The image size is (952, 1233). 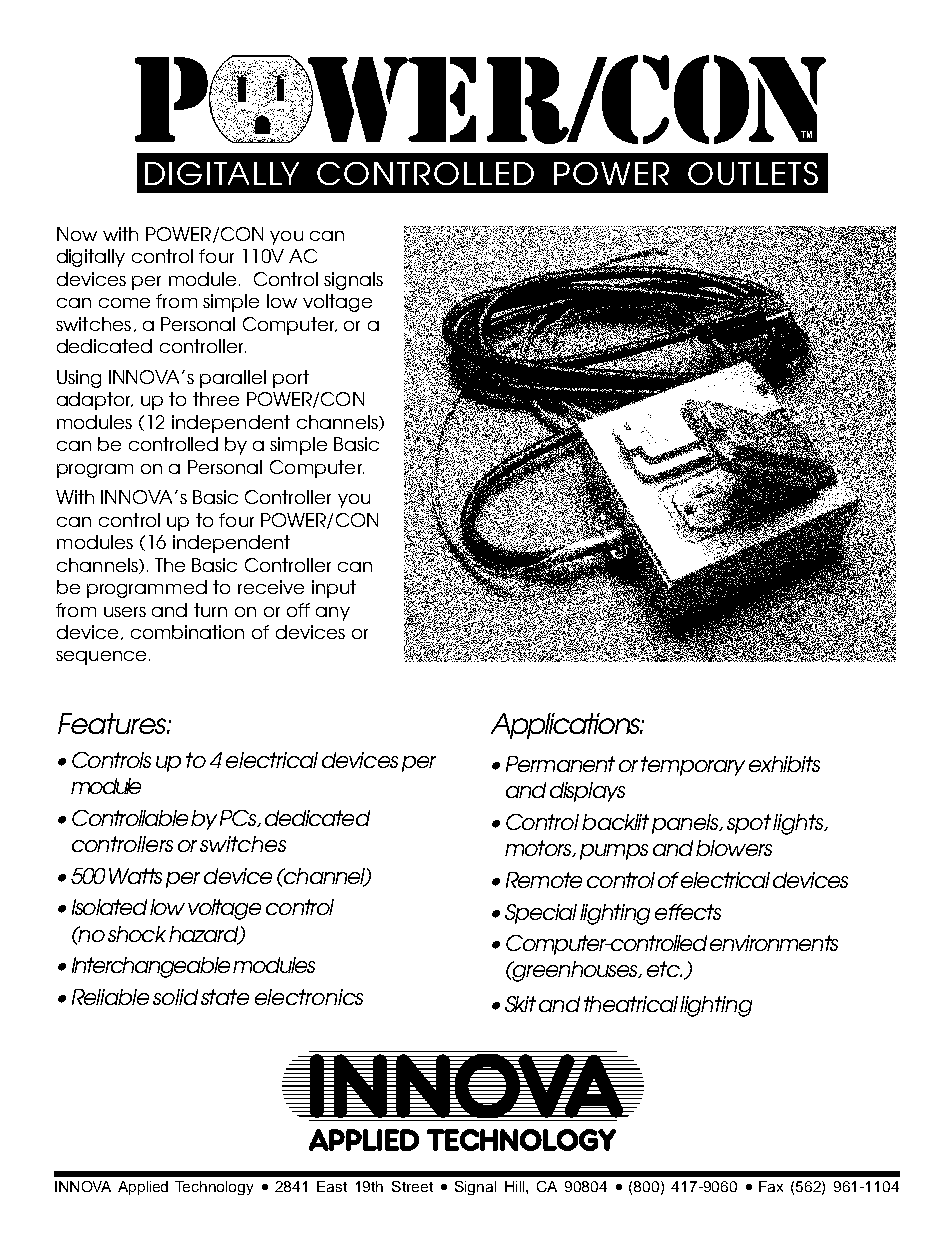 What do you see at coordinates (125, 612) in the screenshot?
I see `users` at bounding box center [125, 612].
